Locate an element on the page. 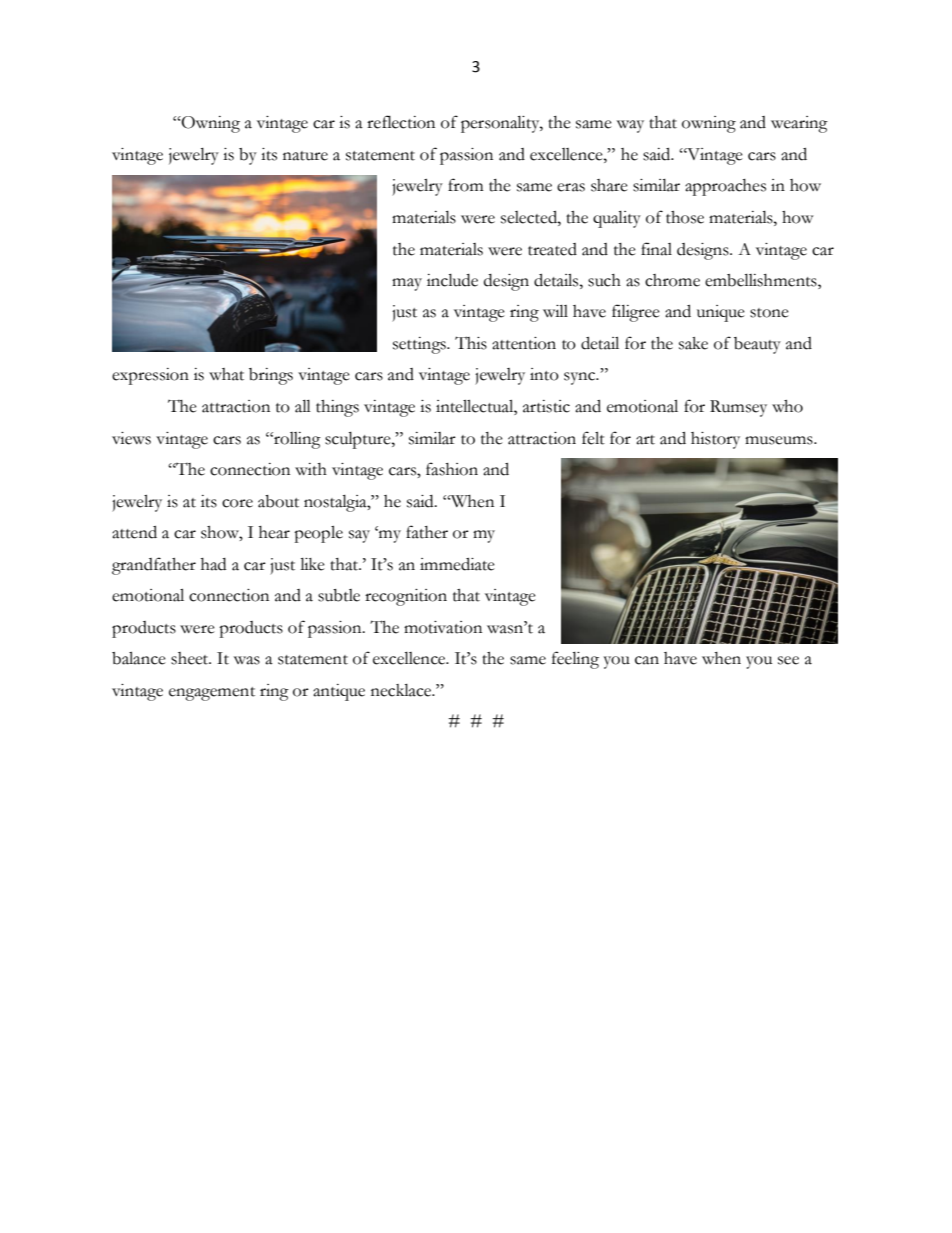  engagement is located at coordinates (212, 694).
